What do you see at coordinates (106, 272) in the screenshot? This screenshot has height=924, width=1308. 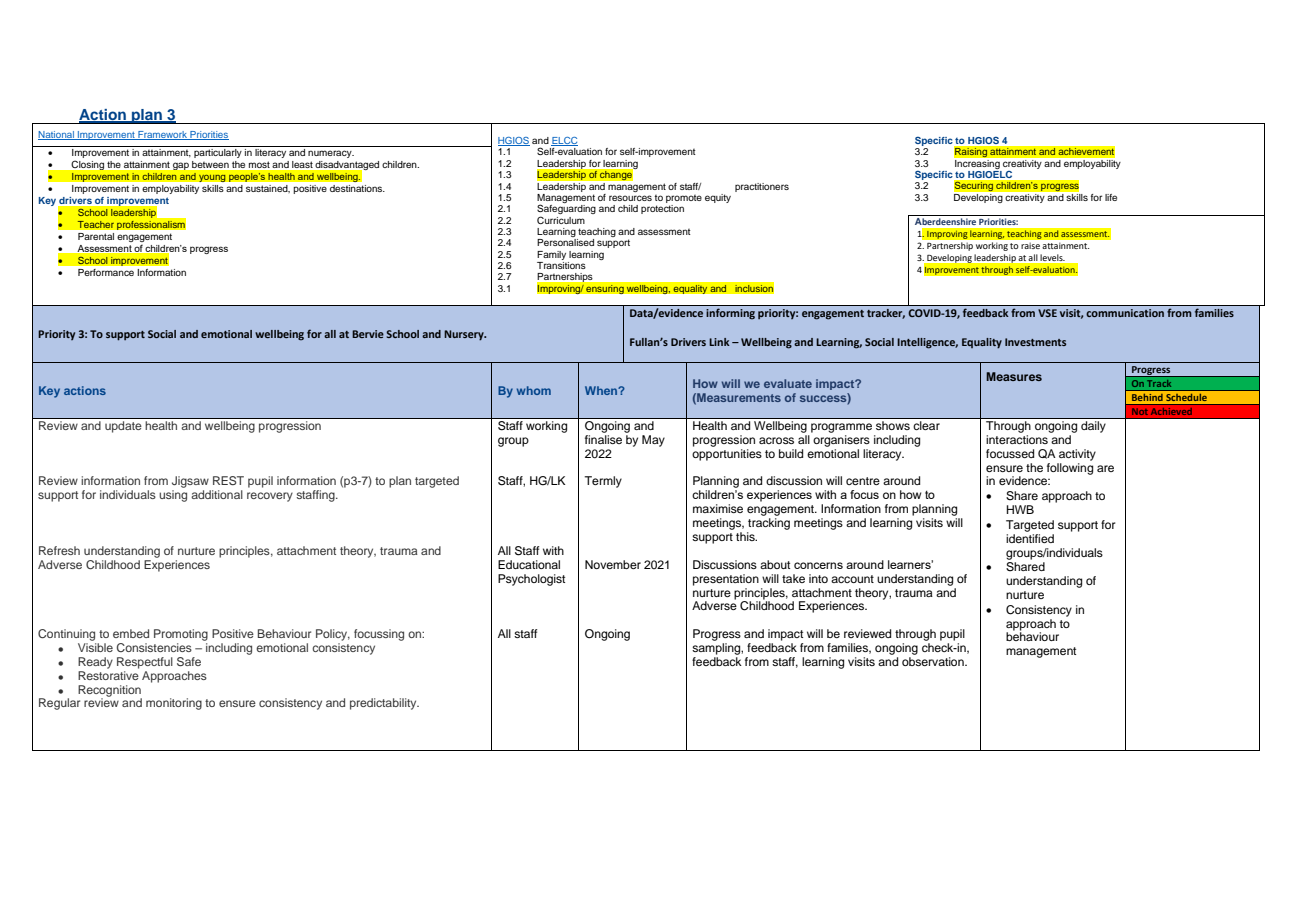 I see `Performance` at bounding box center [106, 272].
